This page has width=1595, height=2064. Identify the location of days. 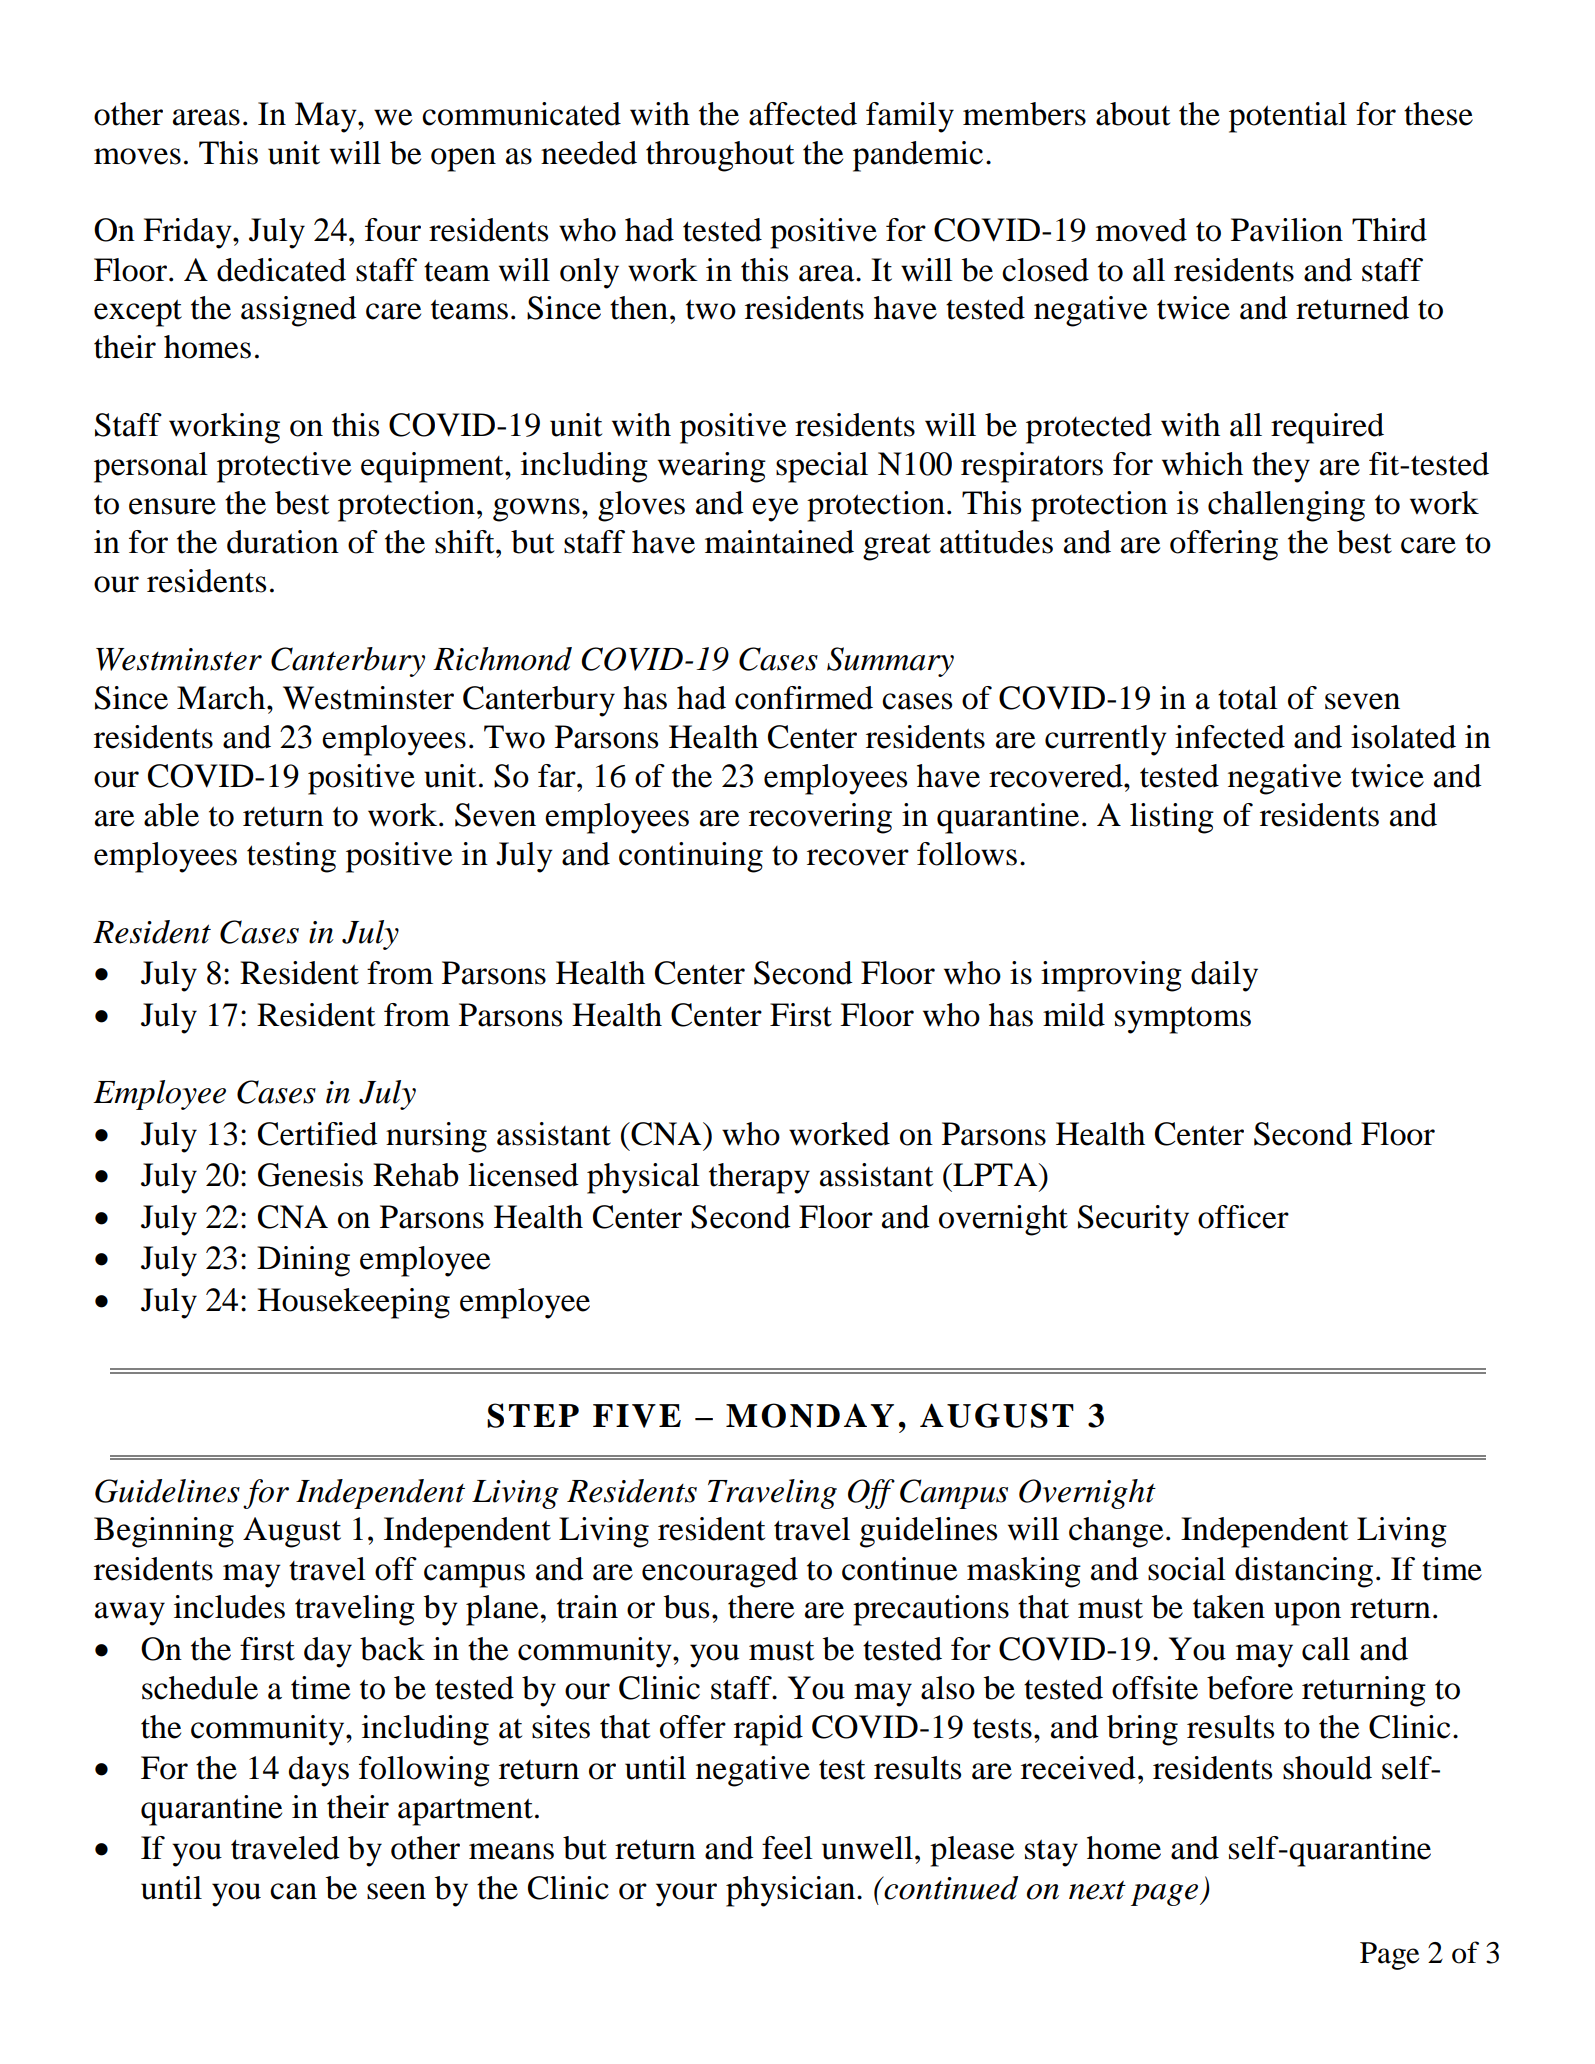
(319, 1771).
